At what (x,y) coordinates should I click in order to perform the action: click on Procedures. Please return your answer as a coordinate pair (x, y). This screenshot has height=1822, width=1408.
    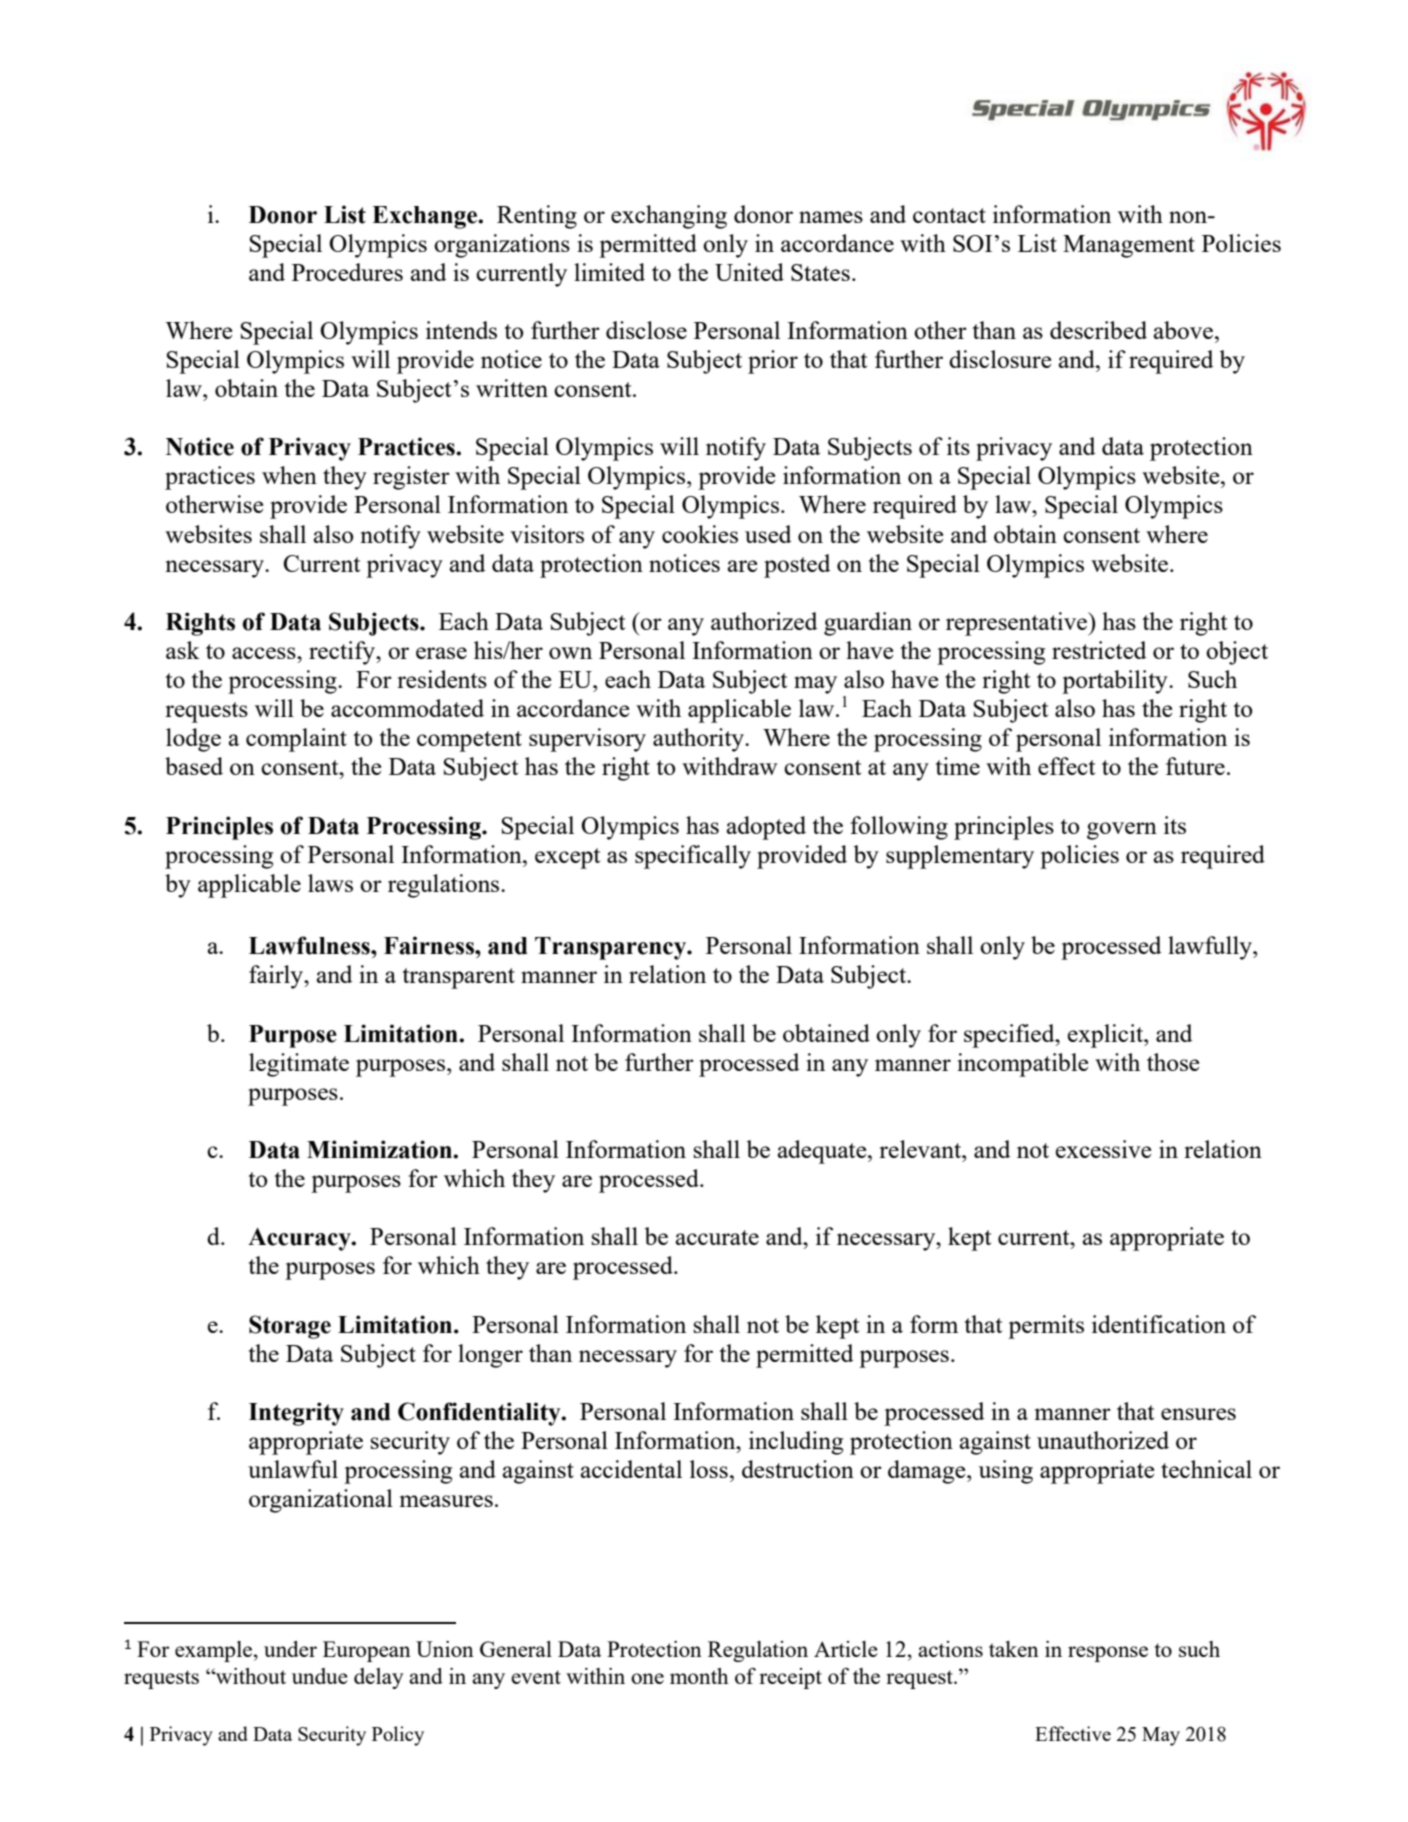
    Looking at the image, I should click on (347, 272).
